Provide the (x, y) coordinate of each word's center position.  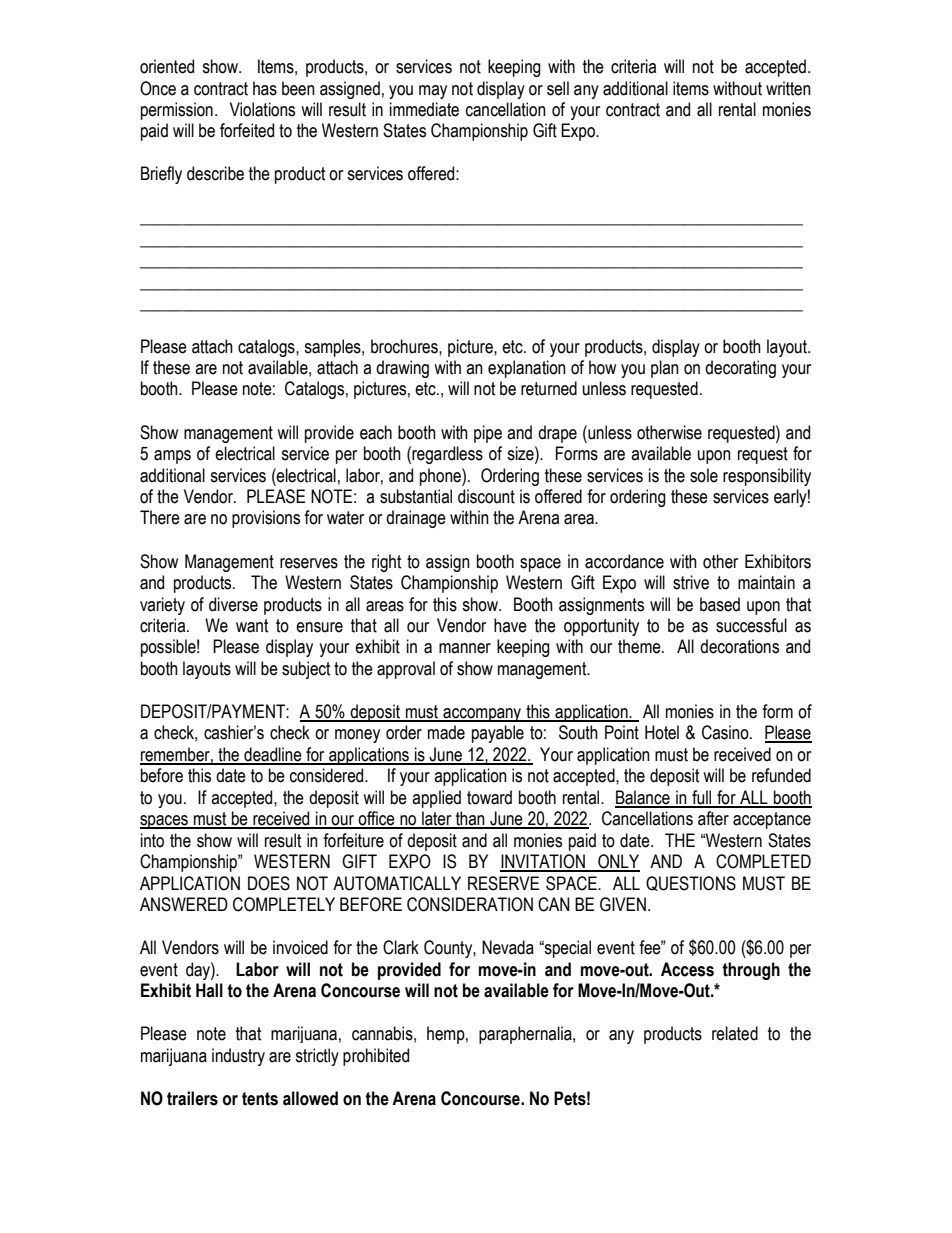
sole (704, 475)
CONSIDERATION (470, 904)
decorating (740, 369)
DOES (269, 883)
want (252, 626)
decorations (739, 646)
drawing (402, 369)
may (433, 92)
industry (238, 1057)
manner (465, 648)
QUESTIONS (691, 883)
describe (215, 173)
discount (486, 496)
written (788, 88)
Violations (262, 109)
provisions (266, 519)
